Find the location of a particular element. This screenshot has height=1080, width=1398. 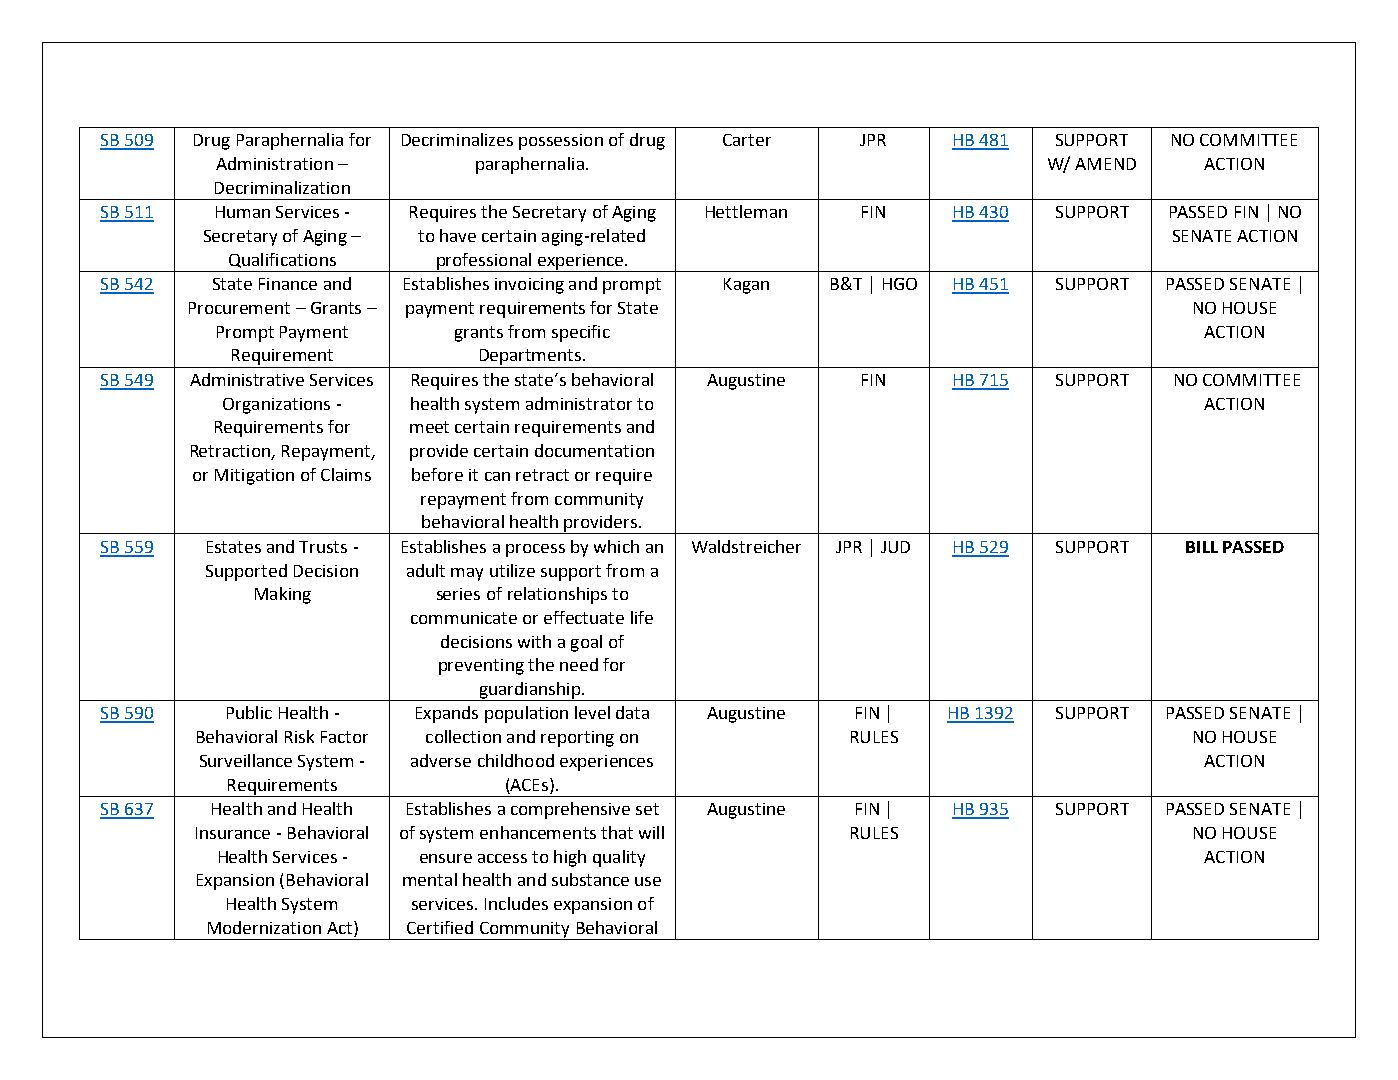

which is located at coordinates (616, 546).
